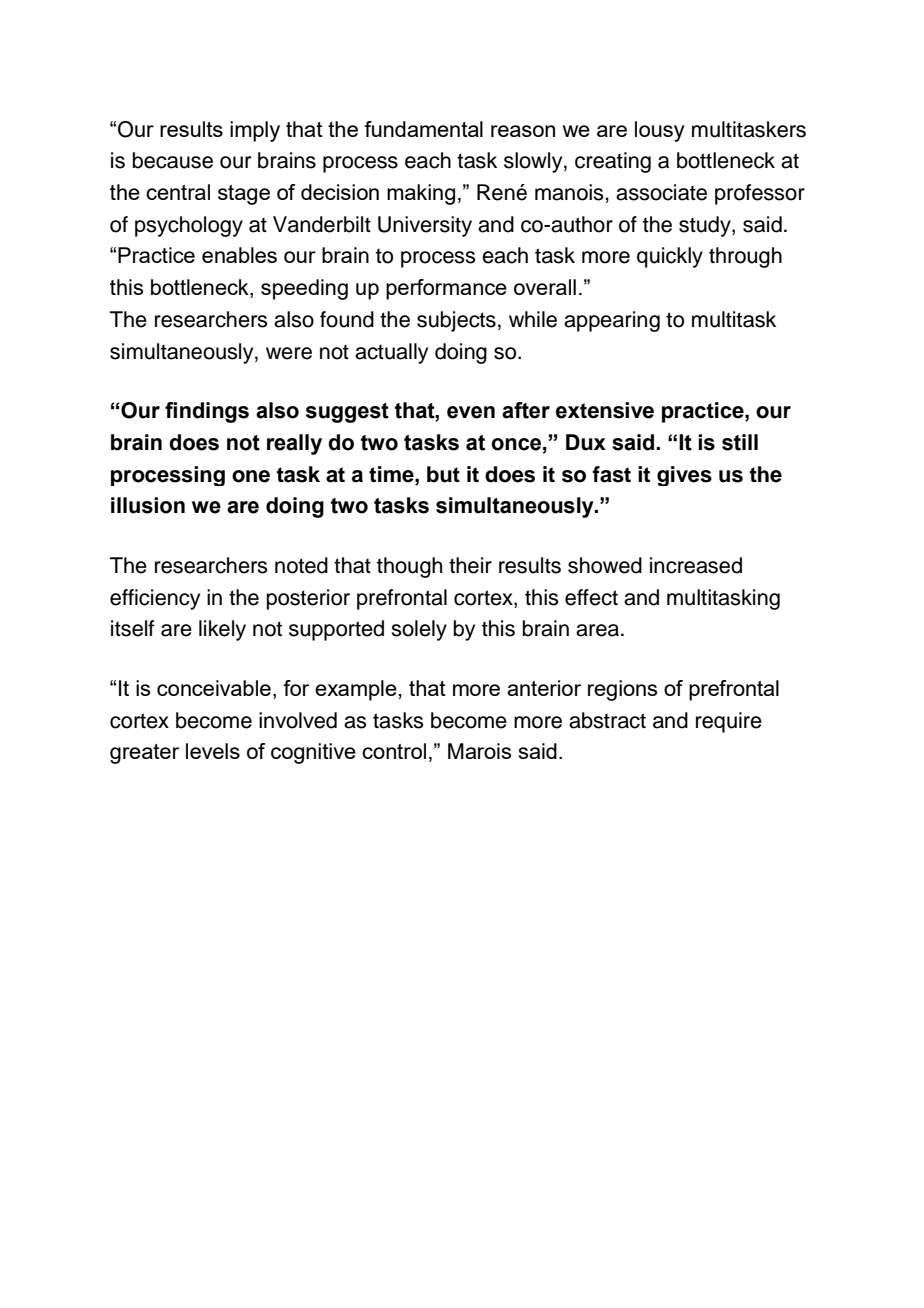  What do you see at coordinates (173, 160) in the image?
I see `because` at bounding box center [173, 160].
